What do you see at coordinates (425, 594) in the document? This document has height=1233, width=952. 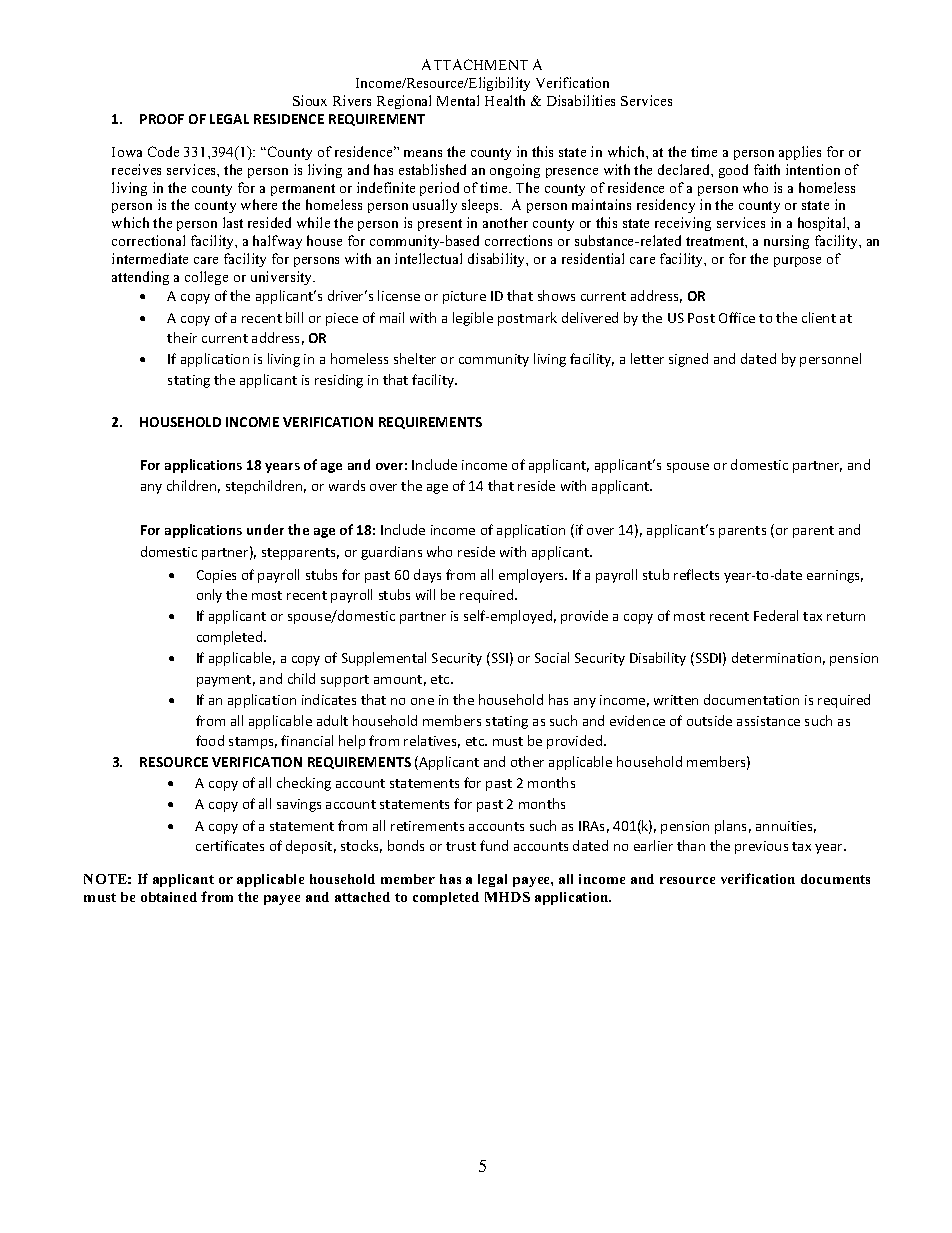 I see `will` at bounding box center [425, 594].
